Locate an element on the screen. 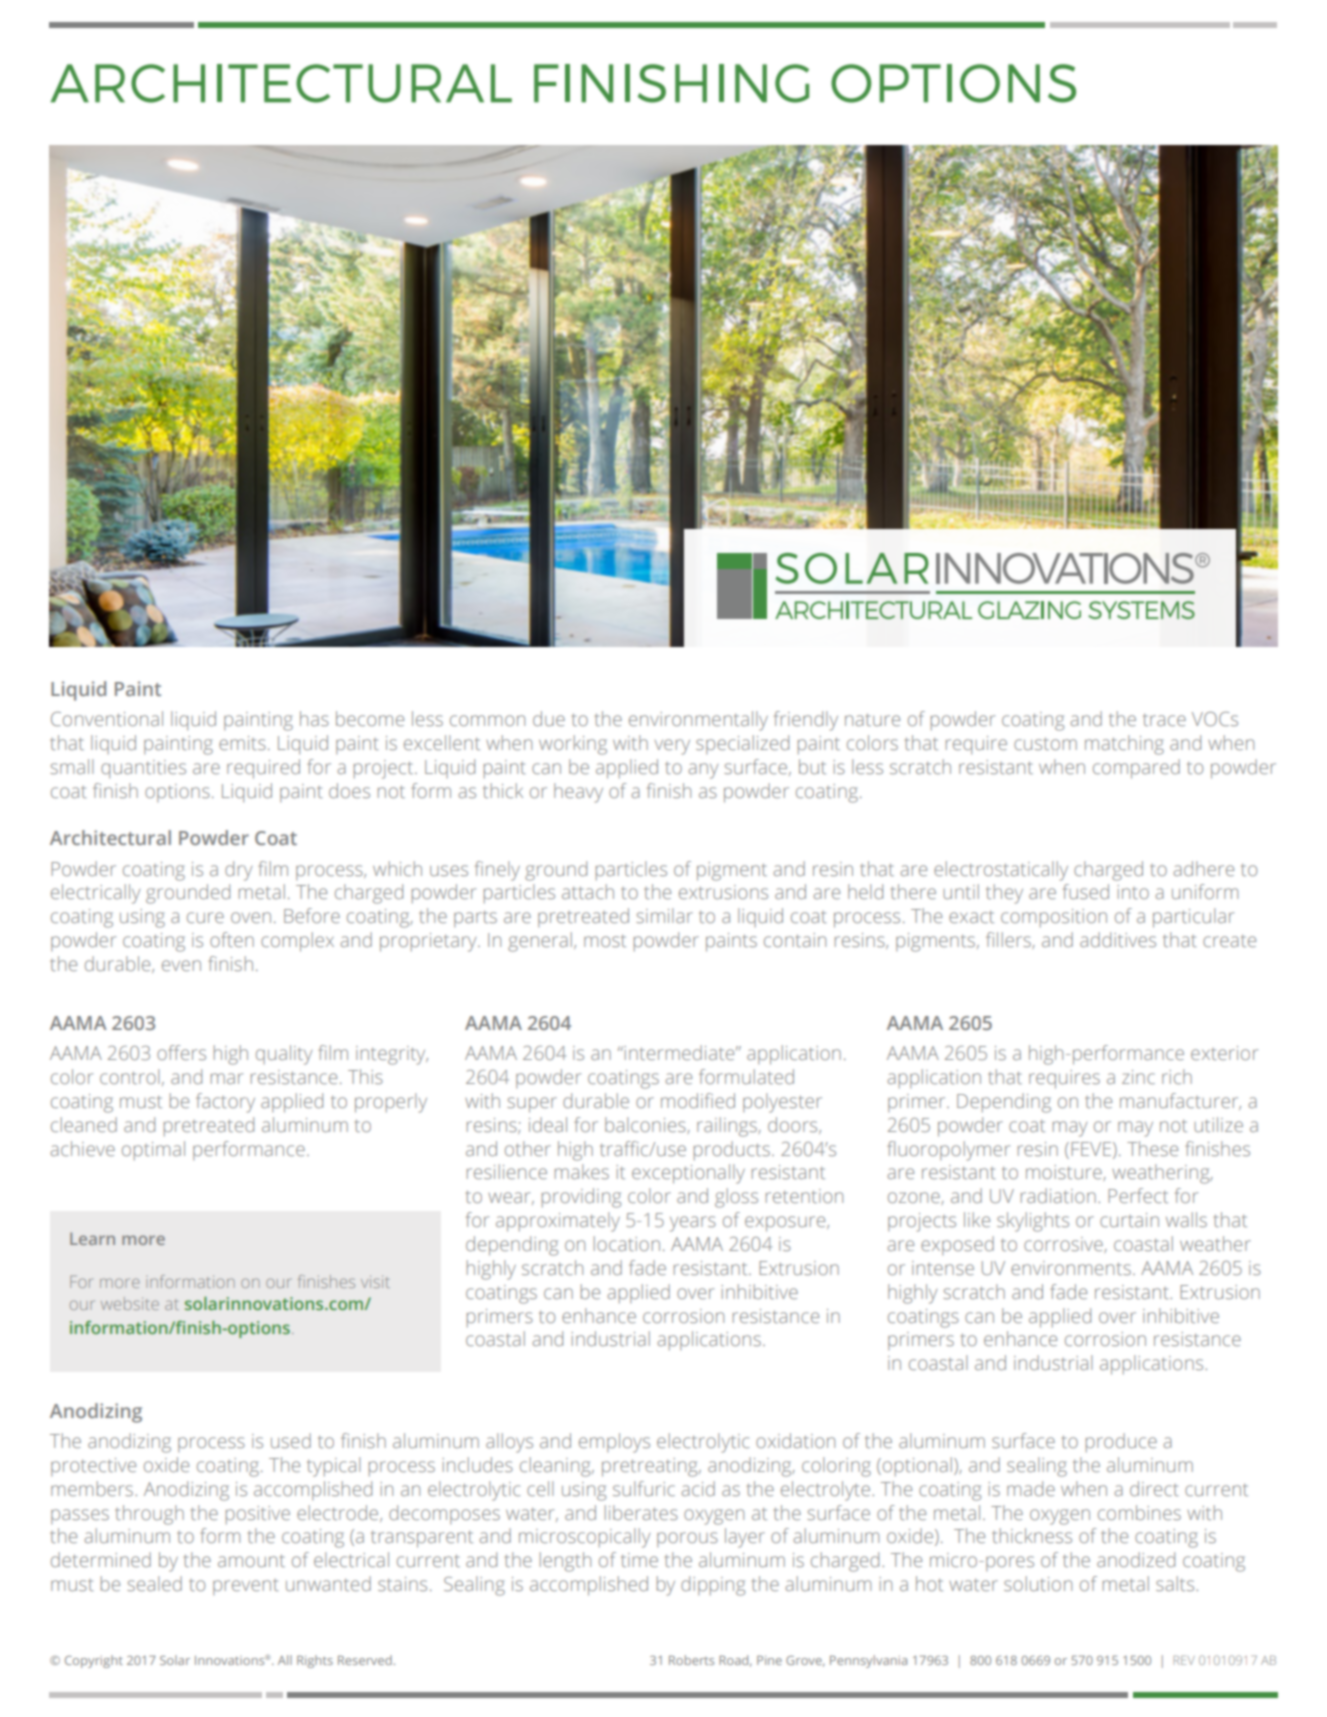 The image size is (1327, 1717). website is located at coordinates (130, 1303).
